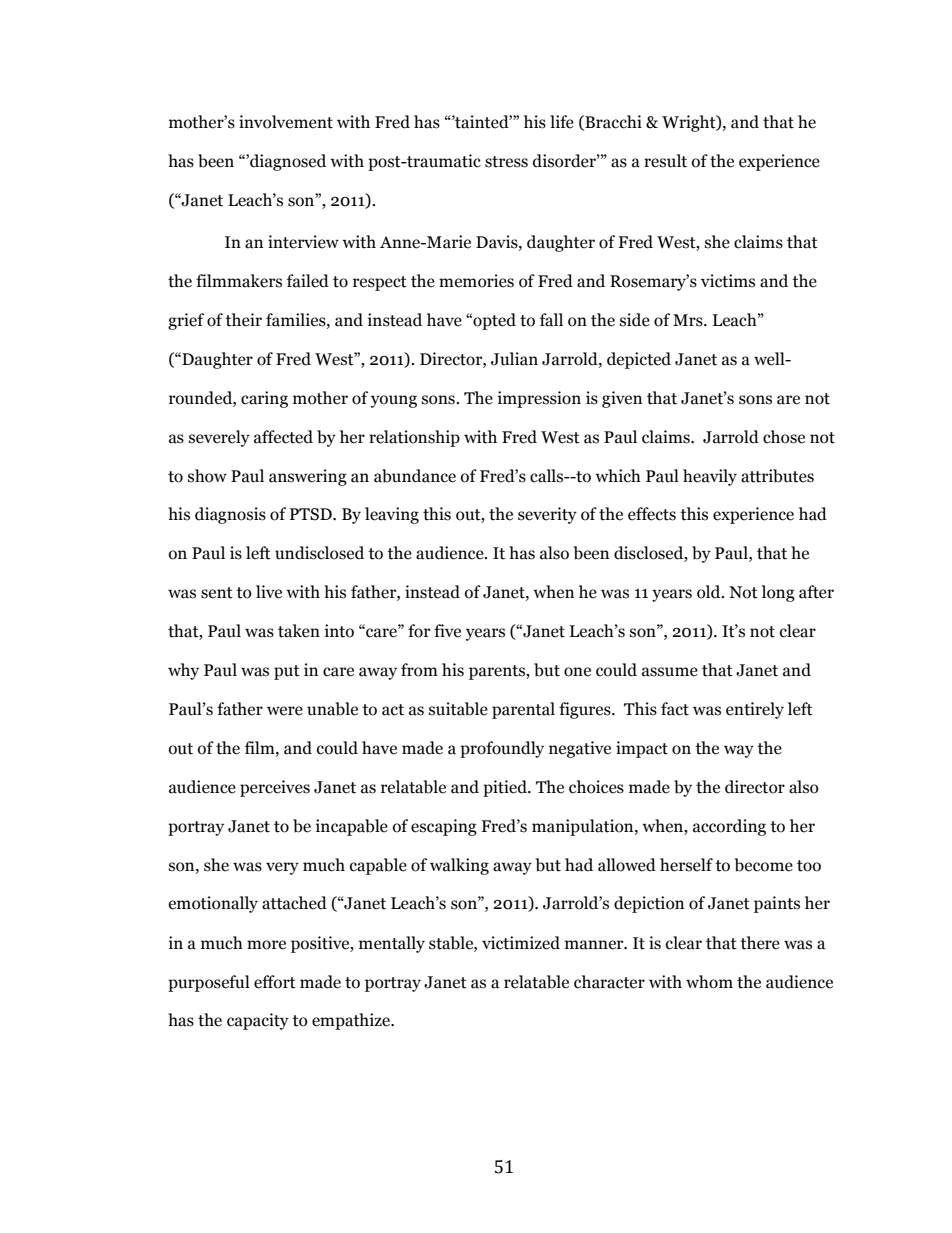  I want to click on were, so click(285, 711).
